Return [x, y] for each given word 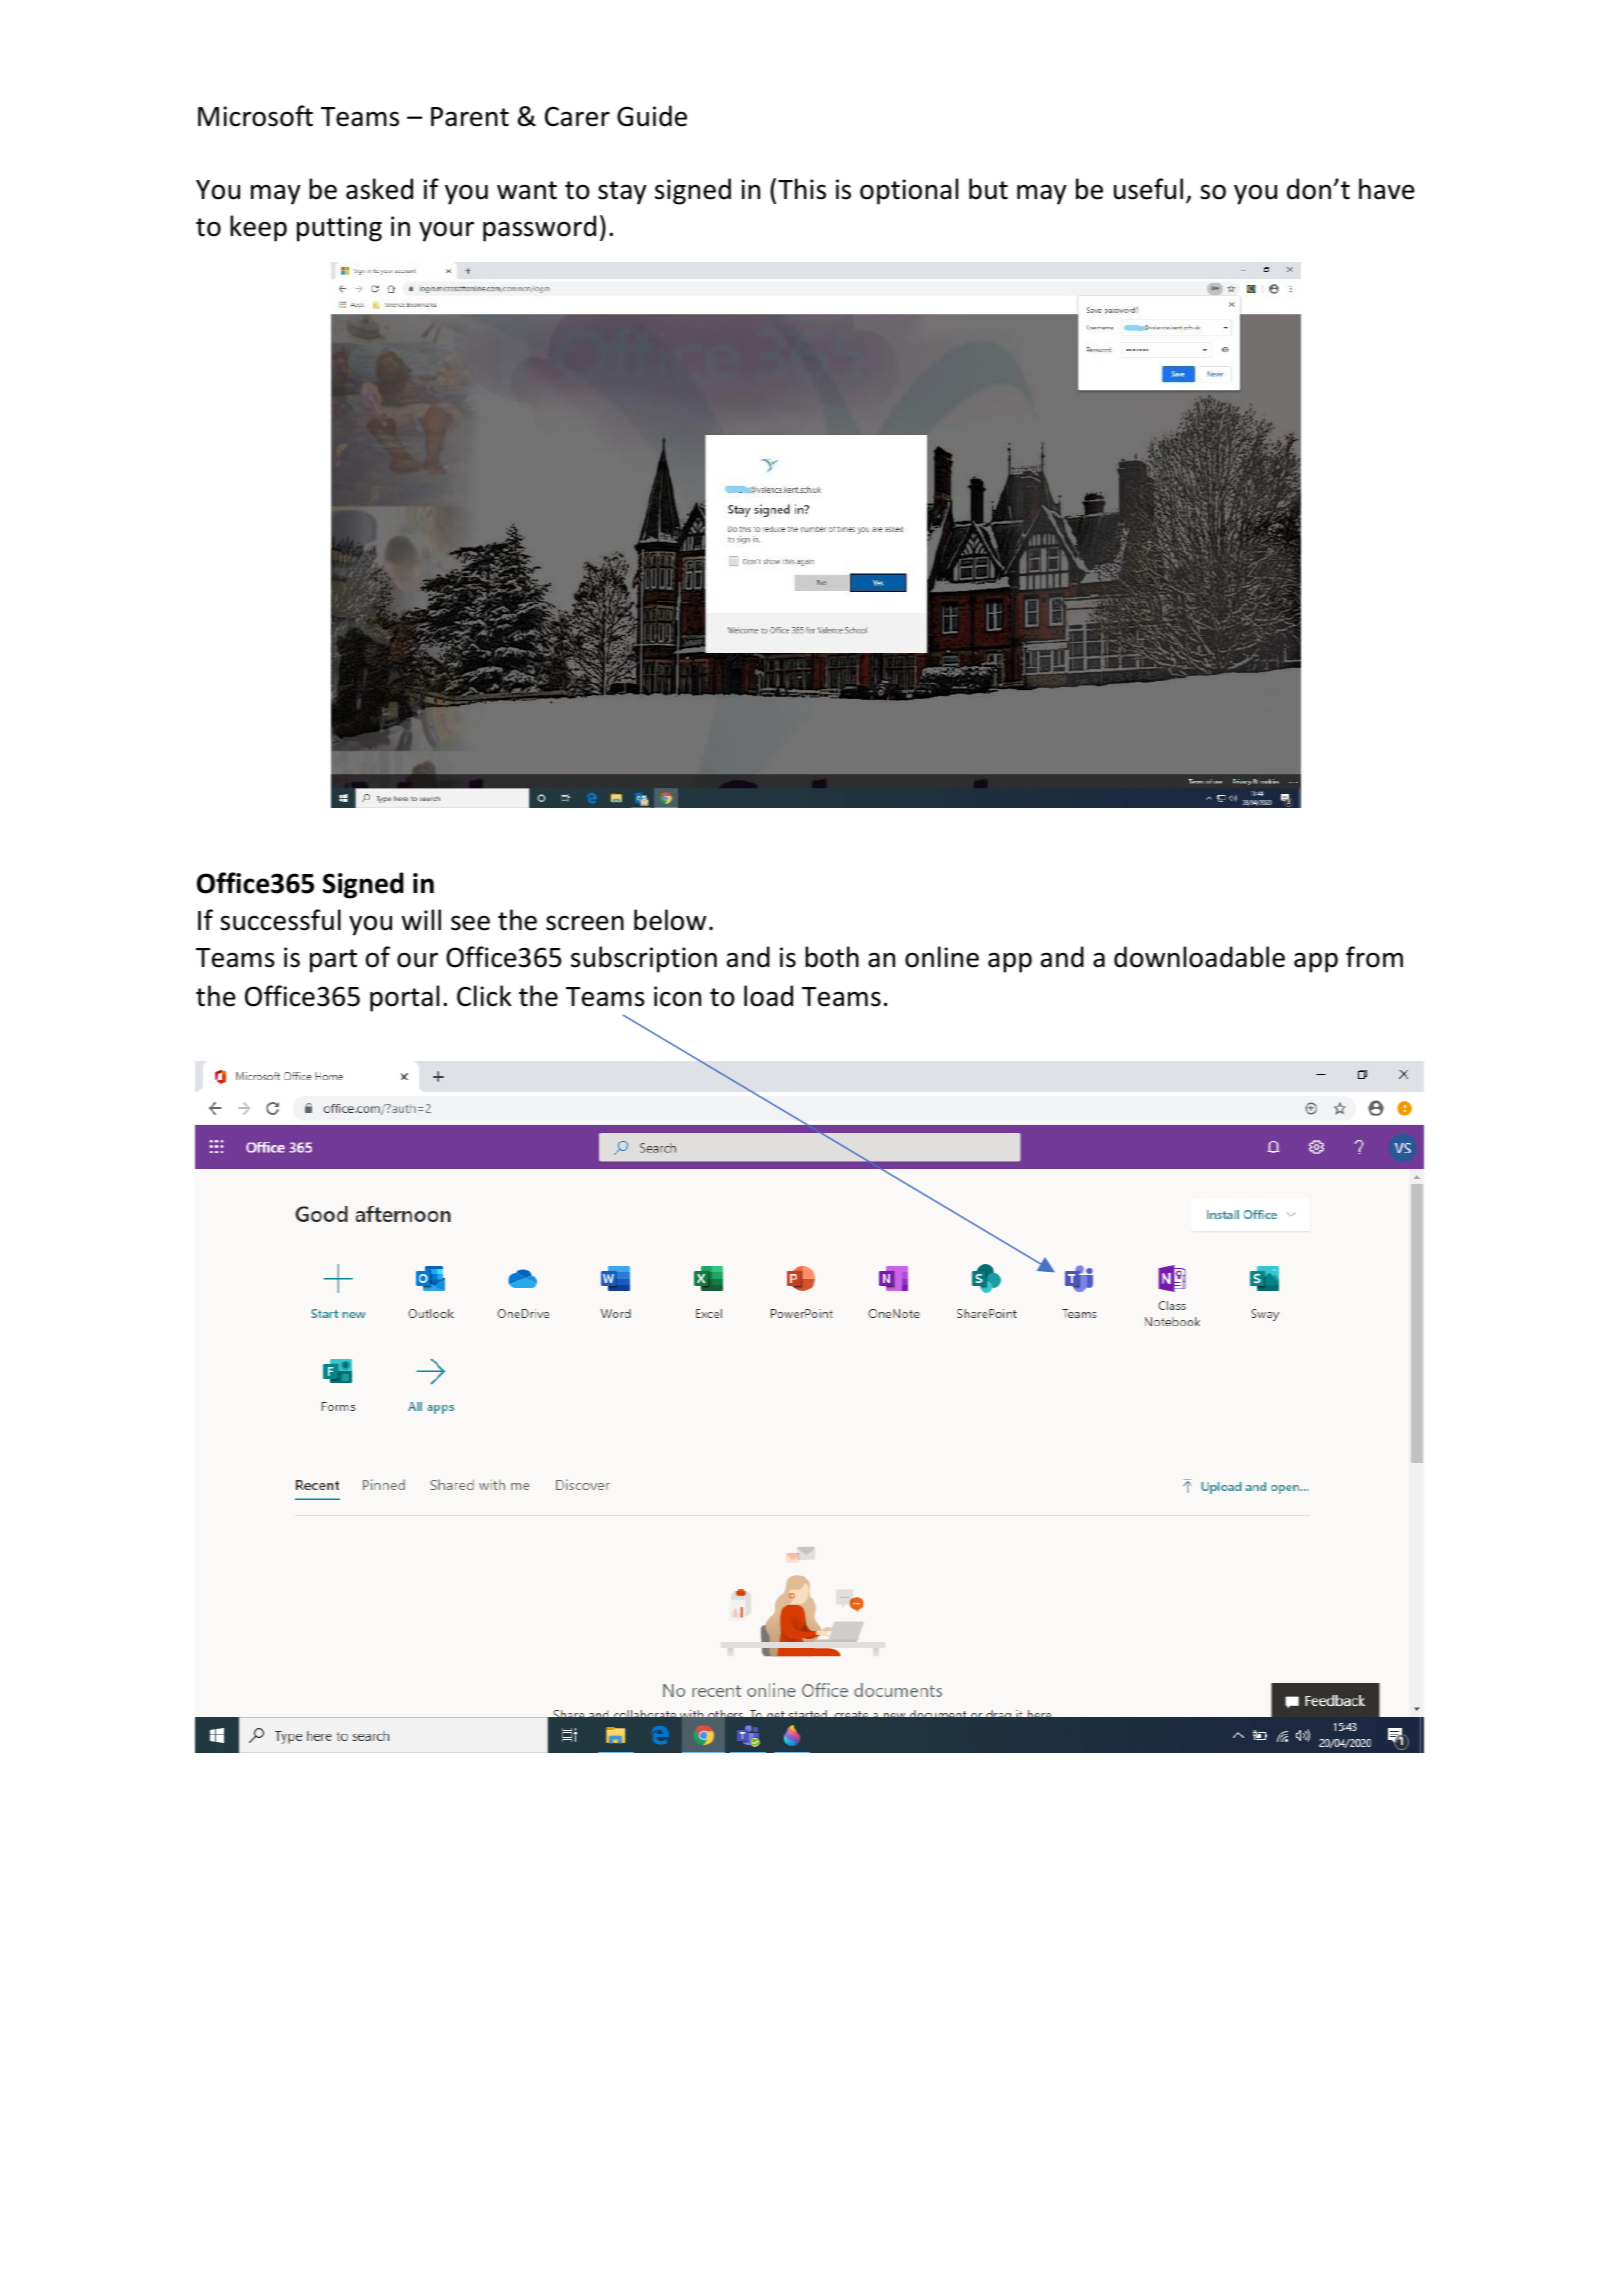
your [446, 231]
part [333, 961]
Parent [470, 117]
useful [1148, 189]
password [539, 228]
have [1387, 189]
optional [909, 191]
